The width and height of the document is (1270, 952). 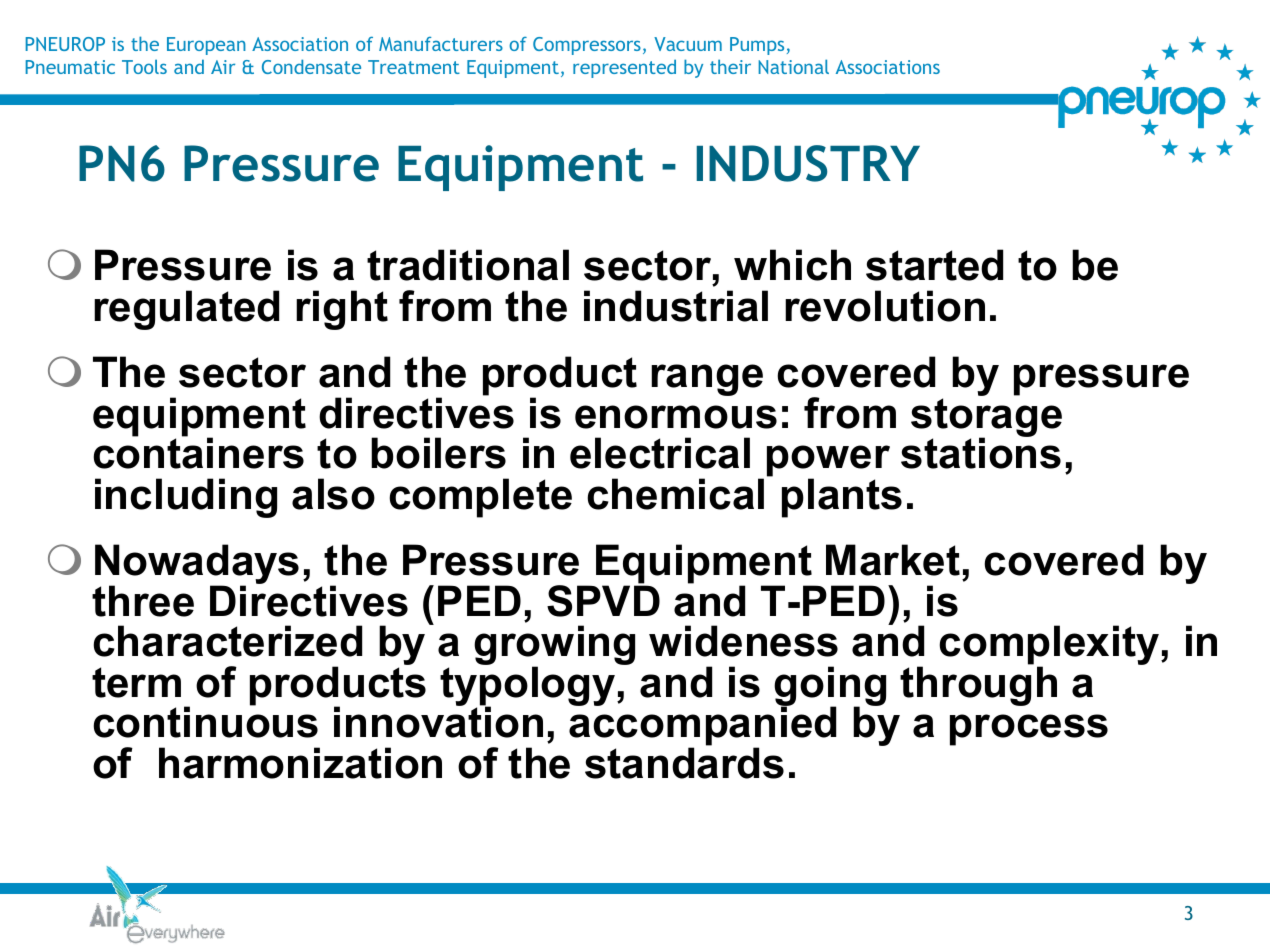 I want to click on Compressors, so click(x=587, y=46).
